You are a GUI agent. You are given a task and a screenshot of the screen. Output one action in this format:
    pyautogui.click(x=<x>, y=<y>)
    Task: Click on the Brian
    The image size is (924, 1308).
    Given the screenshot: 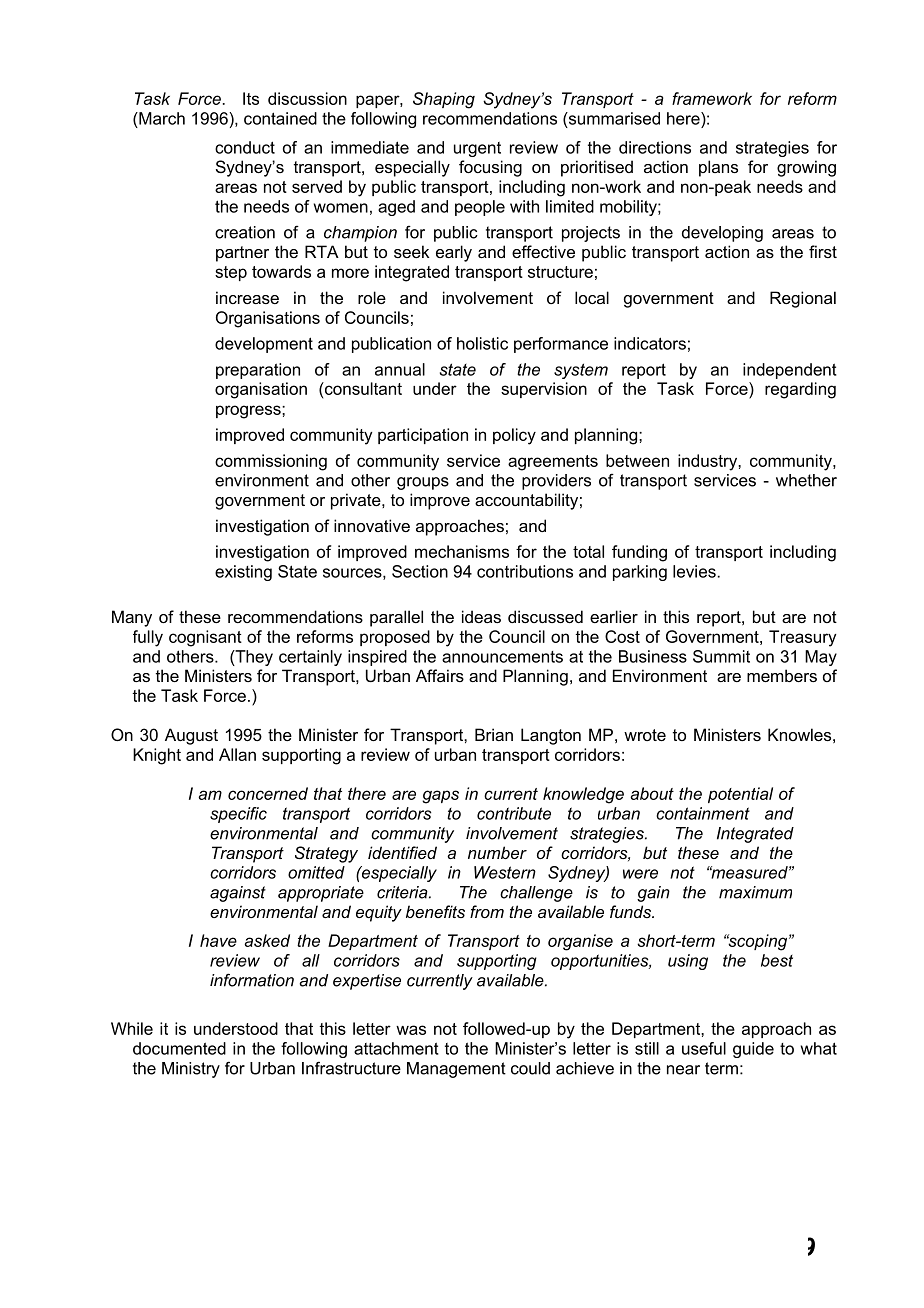 What is the action you would take?
    pyautogui.click(x=494, y=734)
